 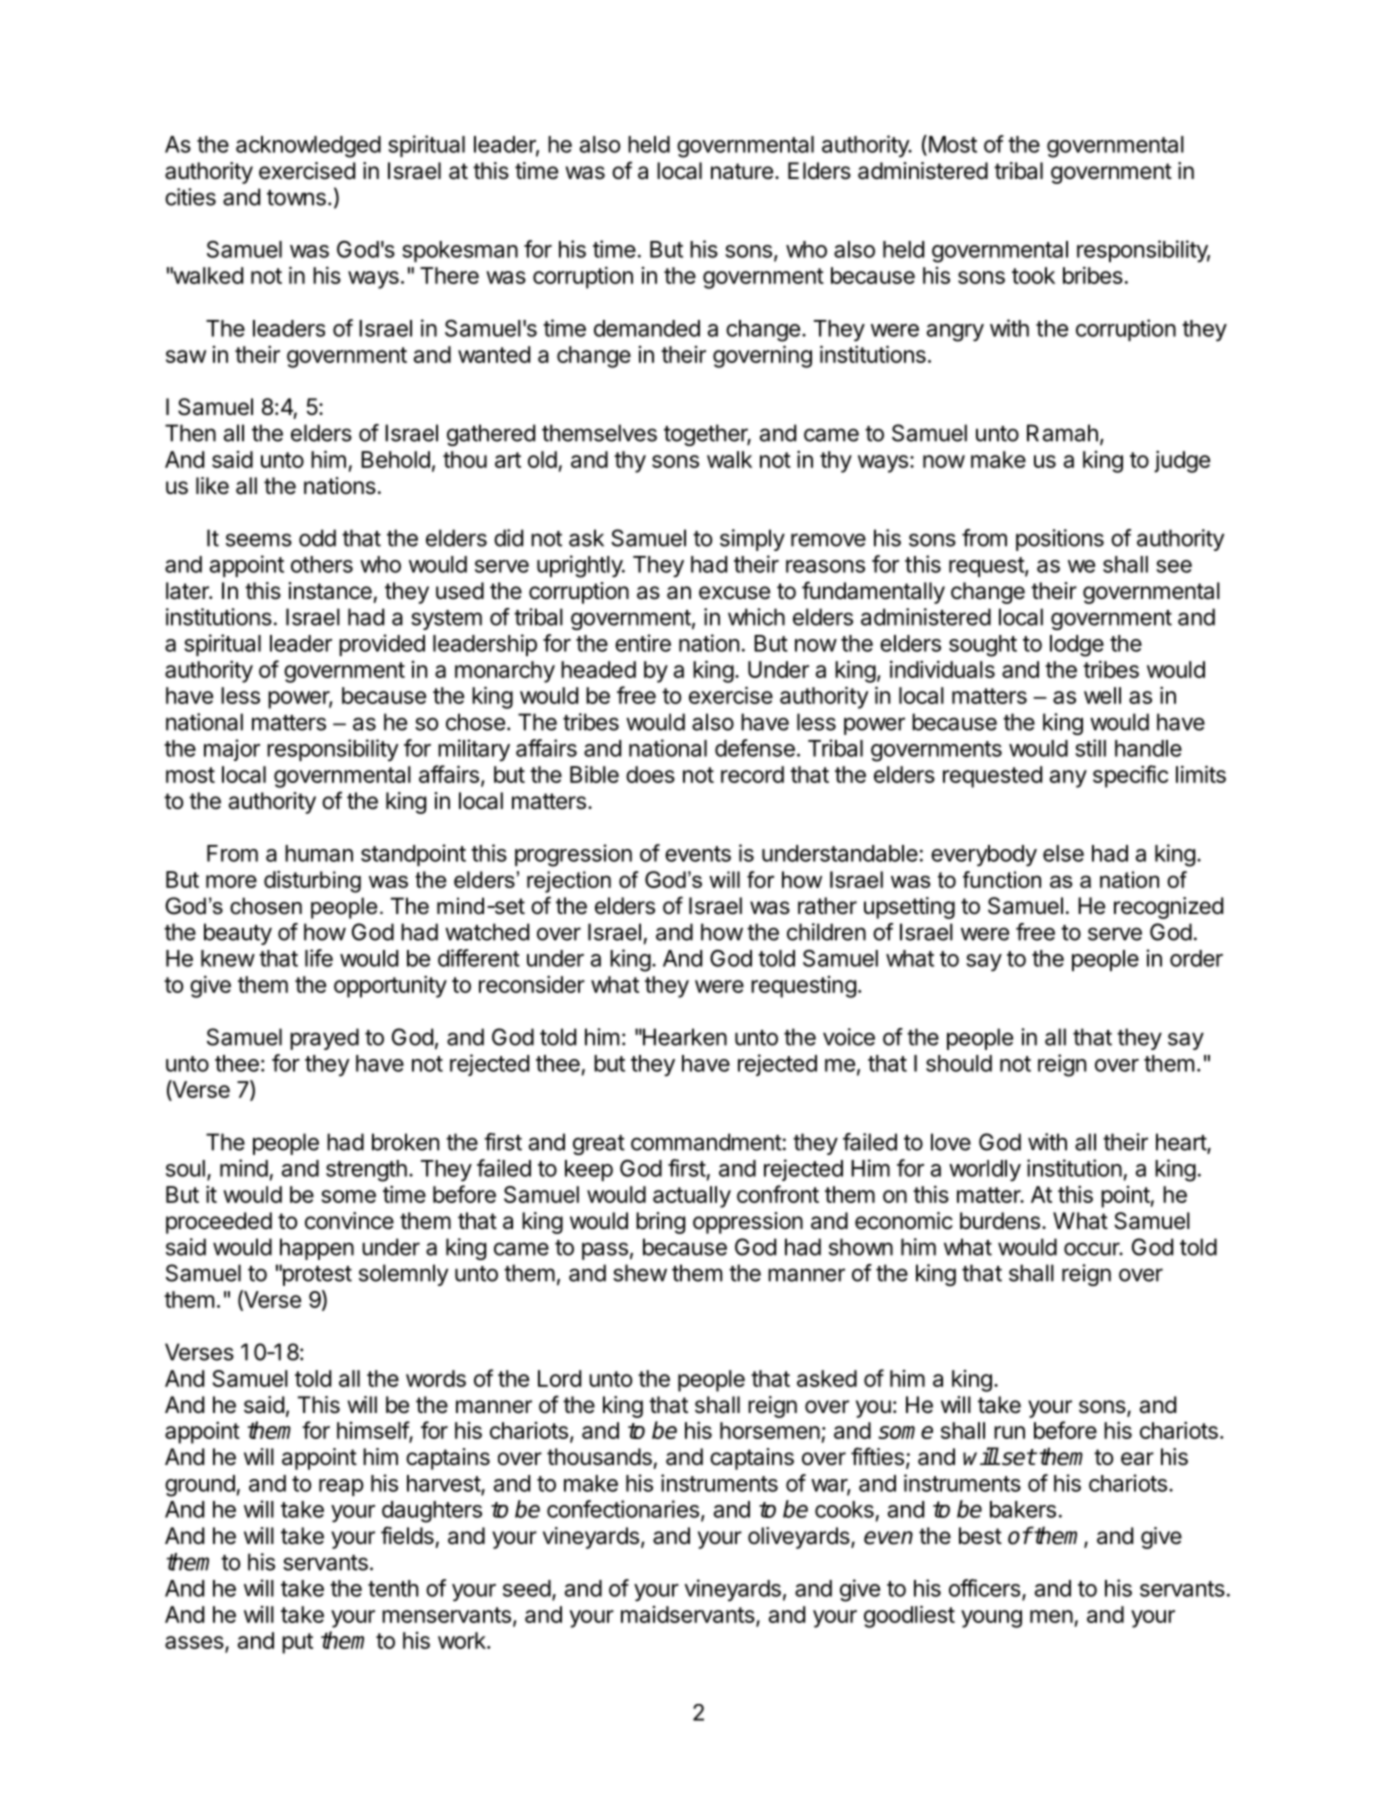 What do you see at coordinates (312, 881) in the screenshot?
I see `disturbing` at bounding box center [312, 881].
